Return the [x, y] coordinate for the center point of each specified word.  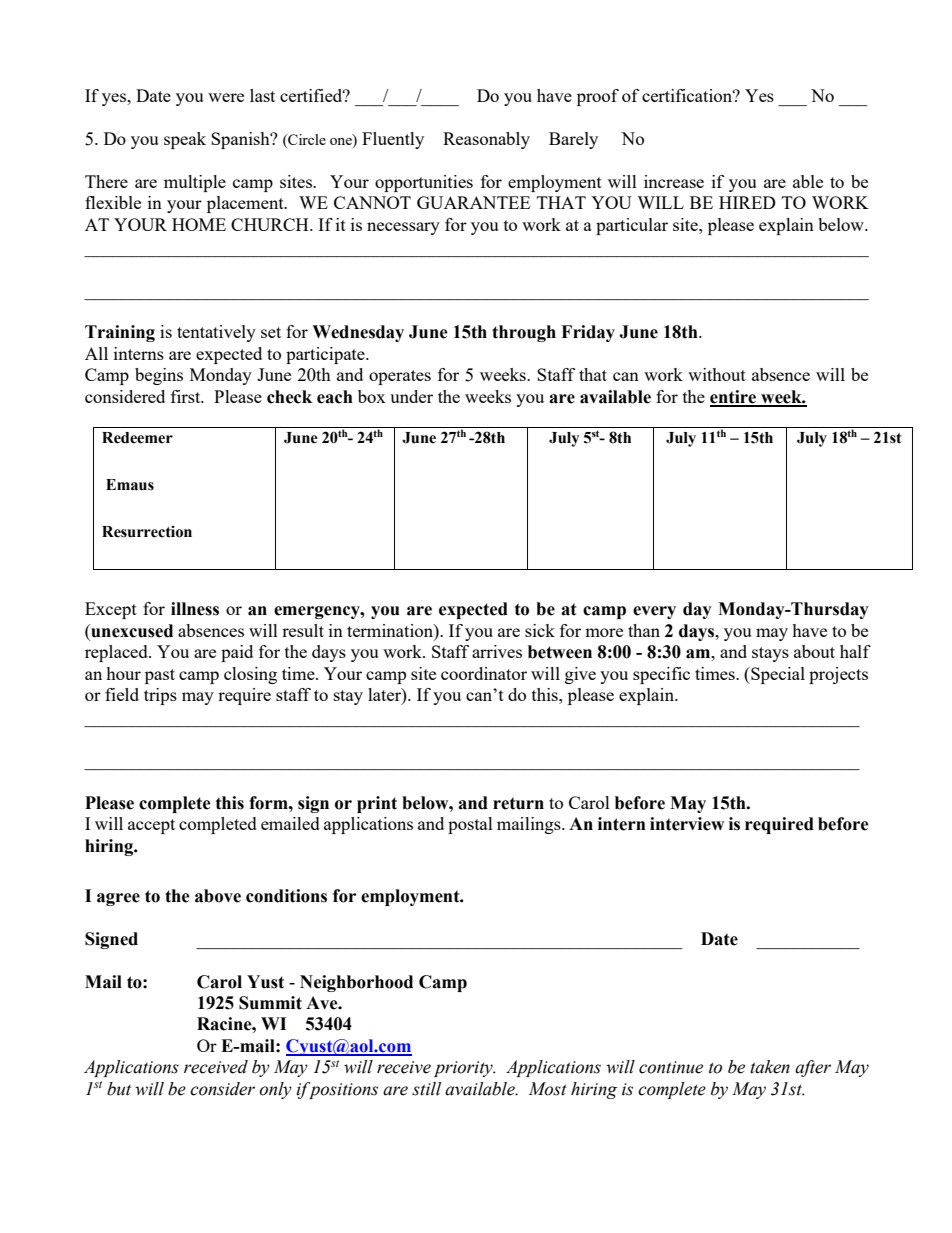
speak [185, 140]
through [524, 333]
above [218, 896]
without [717, 374]
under [411, 396]
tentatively [216, 333]
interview [687, 824]
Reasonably [486, 140]
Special [777, 675]
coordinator [484, 673]
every [654, 612]
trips [160, 696]
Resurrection [147, 532]
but [119, 1089]
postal [470, 825]
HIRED [747, 202]
